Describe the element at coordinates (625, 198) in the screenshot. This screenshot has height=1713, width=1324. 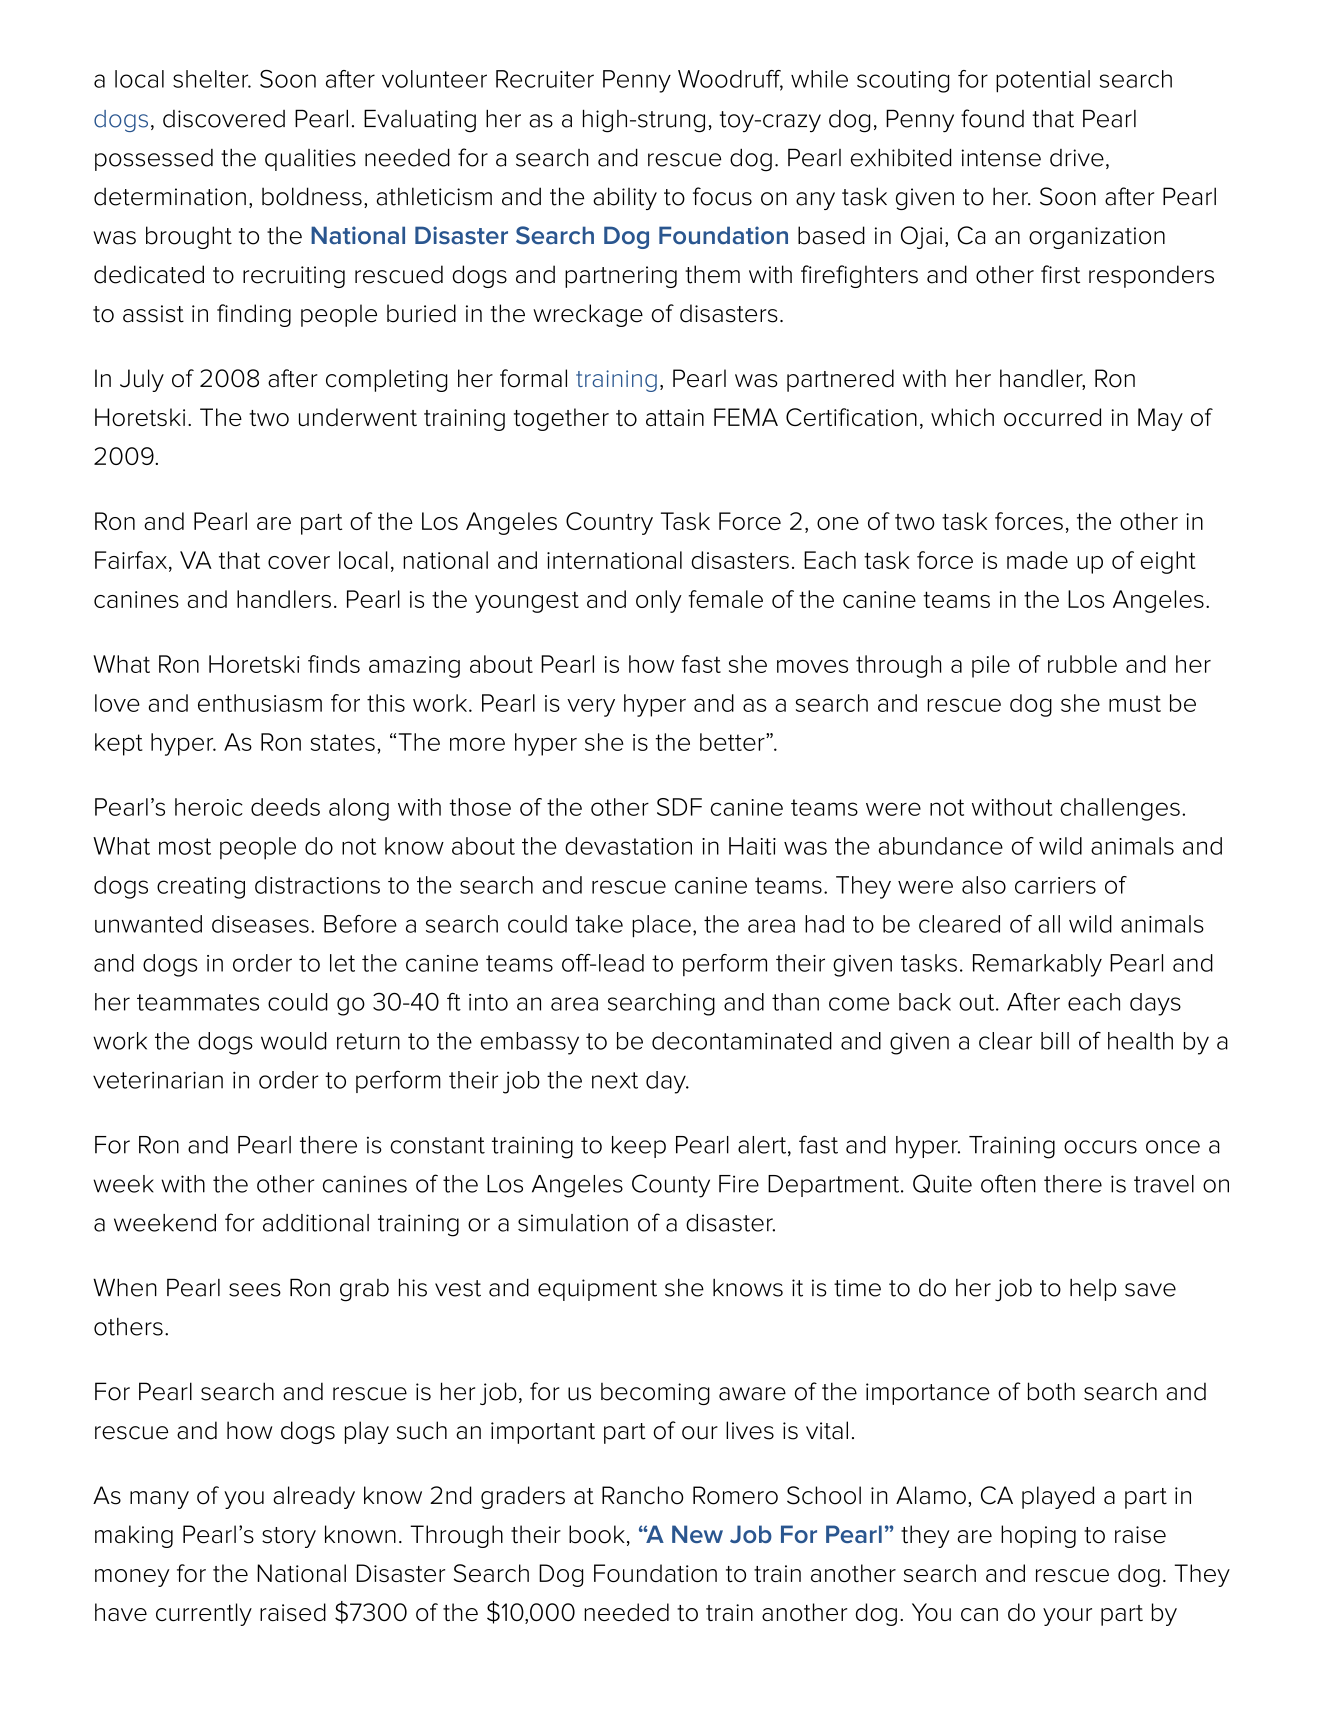
I see `ability` at that location.
